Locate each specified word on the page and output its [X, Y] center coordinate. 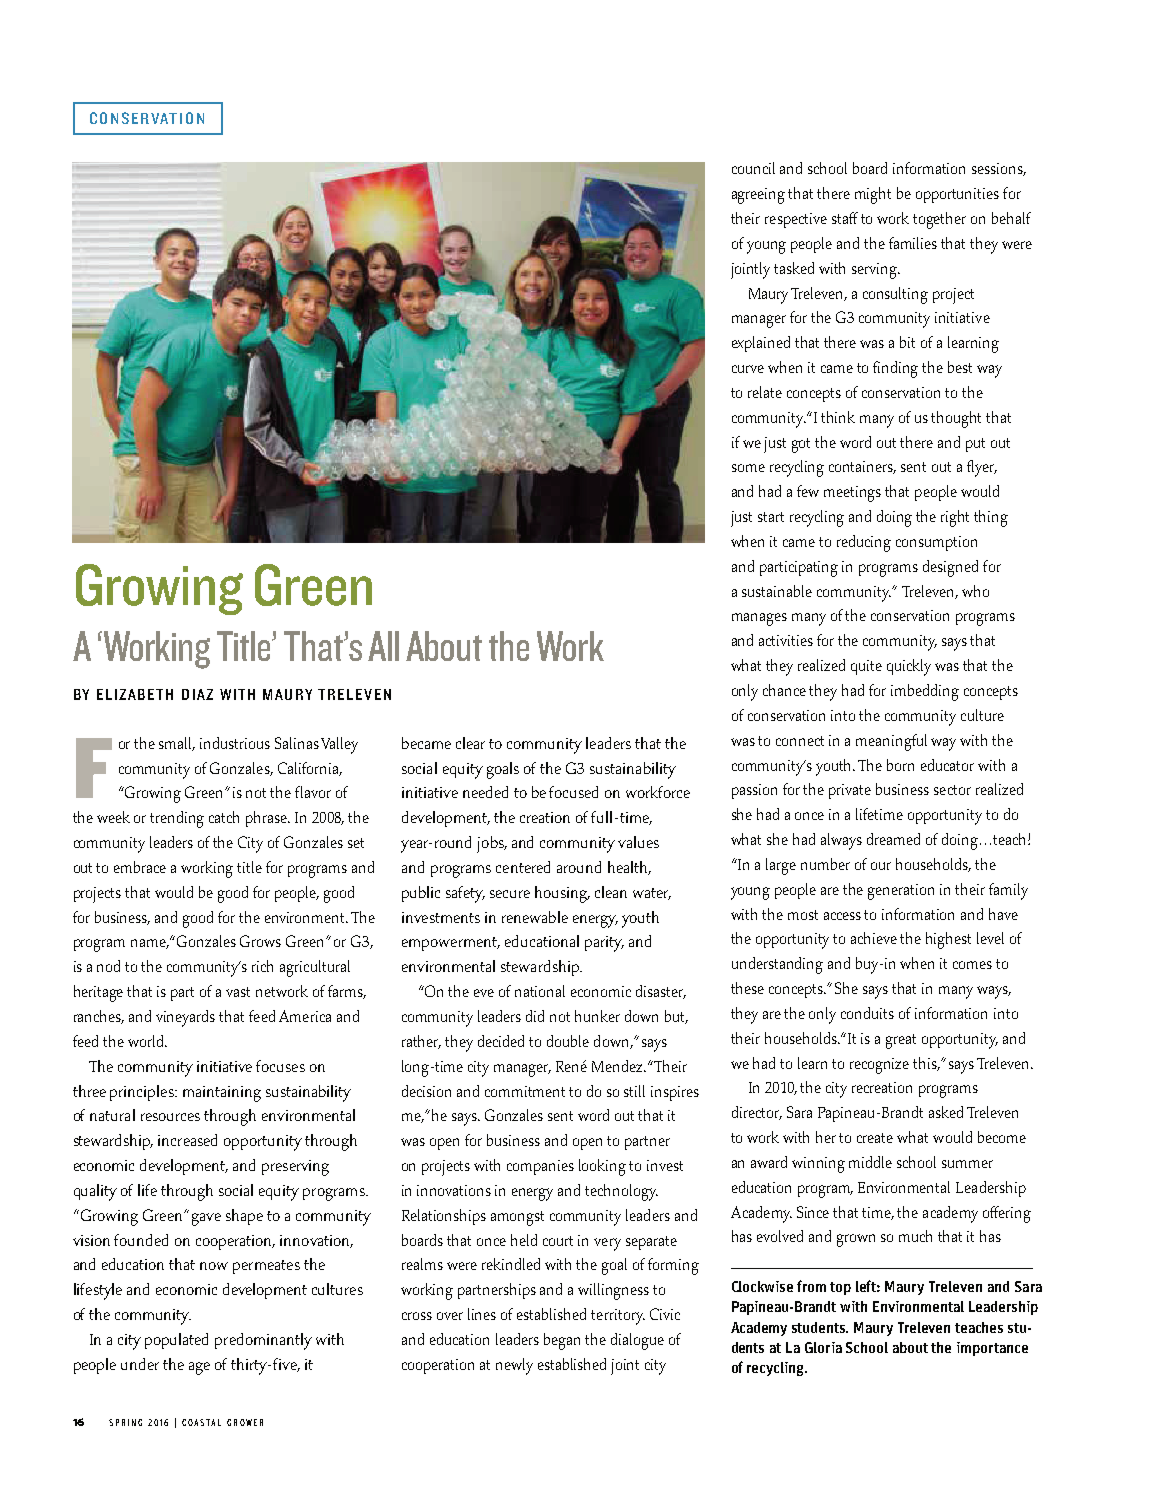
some [748, 468]
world [147, 1041]
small [177, 744]
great [901, 1041]
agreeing [758, 196]
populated [176, 1341]
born [900, 765]
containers [862, 467]
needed [485, 792]
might [873, 195]
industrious [235, 743]
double [568, 1041]
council [753, 168]
